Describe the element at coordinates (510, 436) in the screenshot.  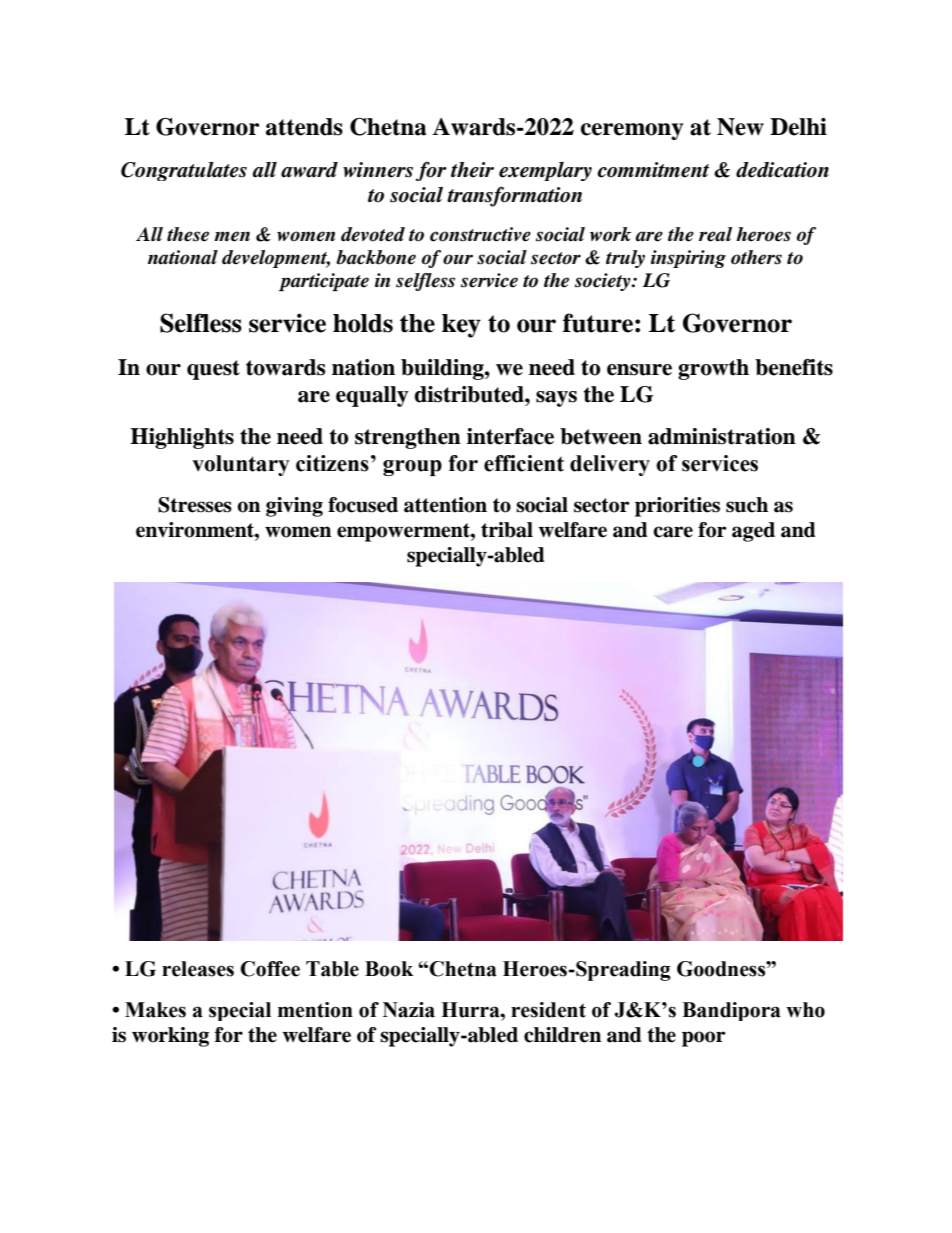
I see `interface` at that location.
